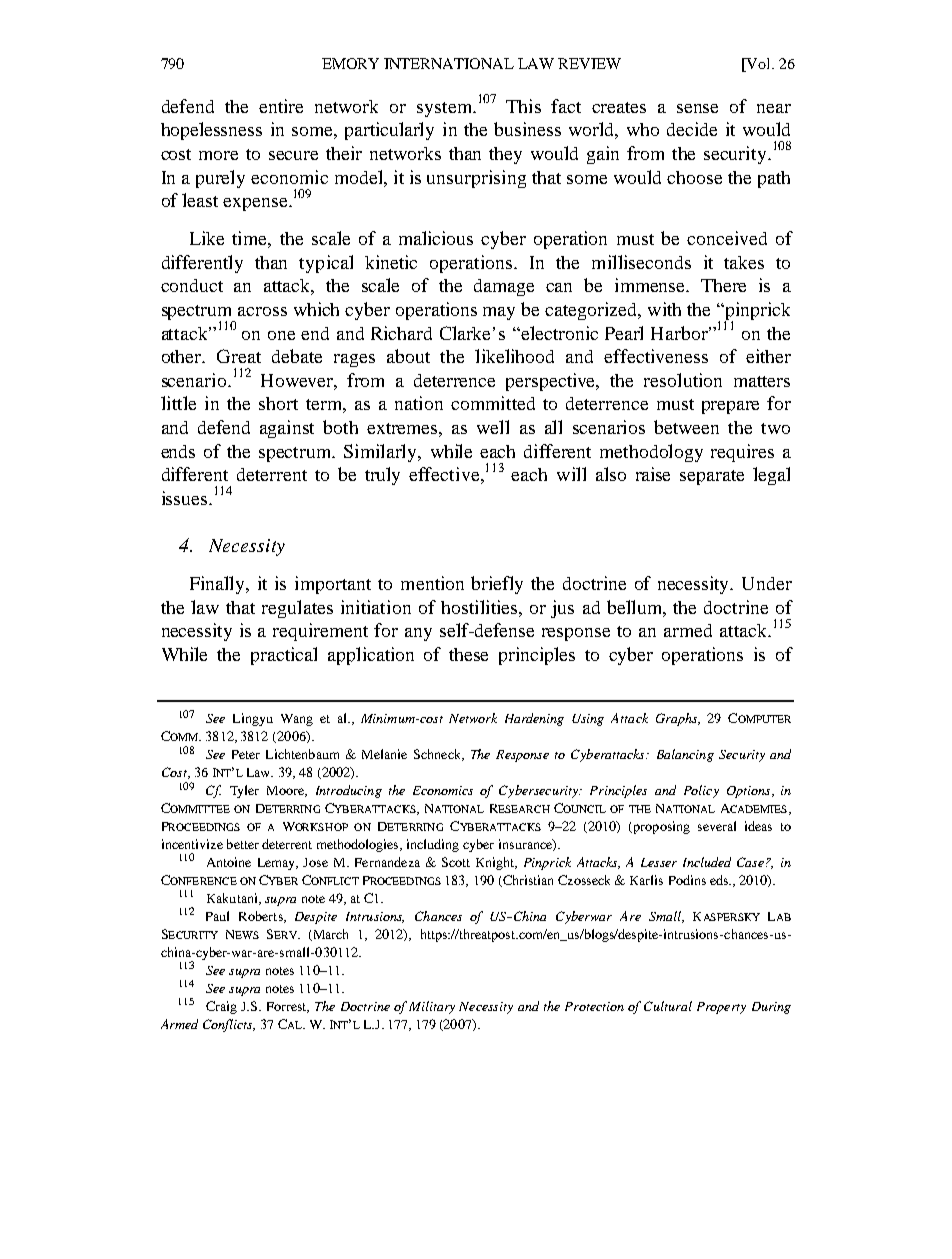 The height and width of the image is (1259, 952). What do you see at coordinates (523, 106) in the image?
I see `This` at bounding box center [523, 106].
